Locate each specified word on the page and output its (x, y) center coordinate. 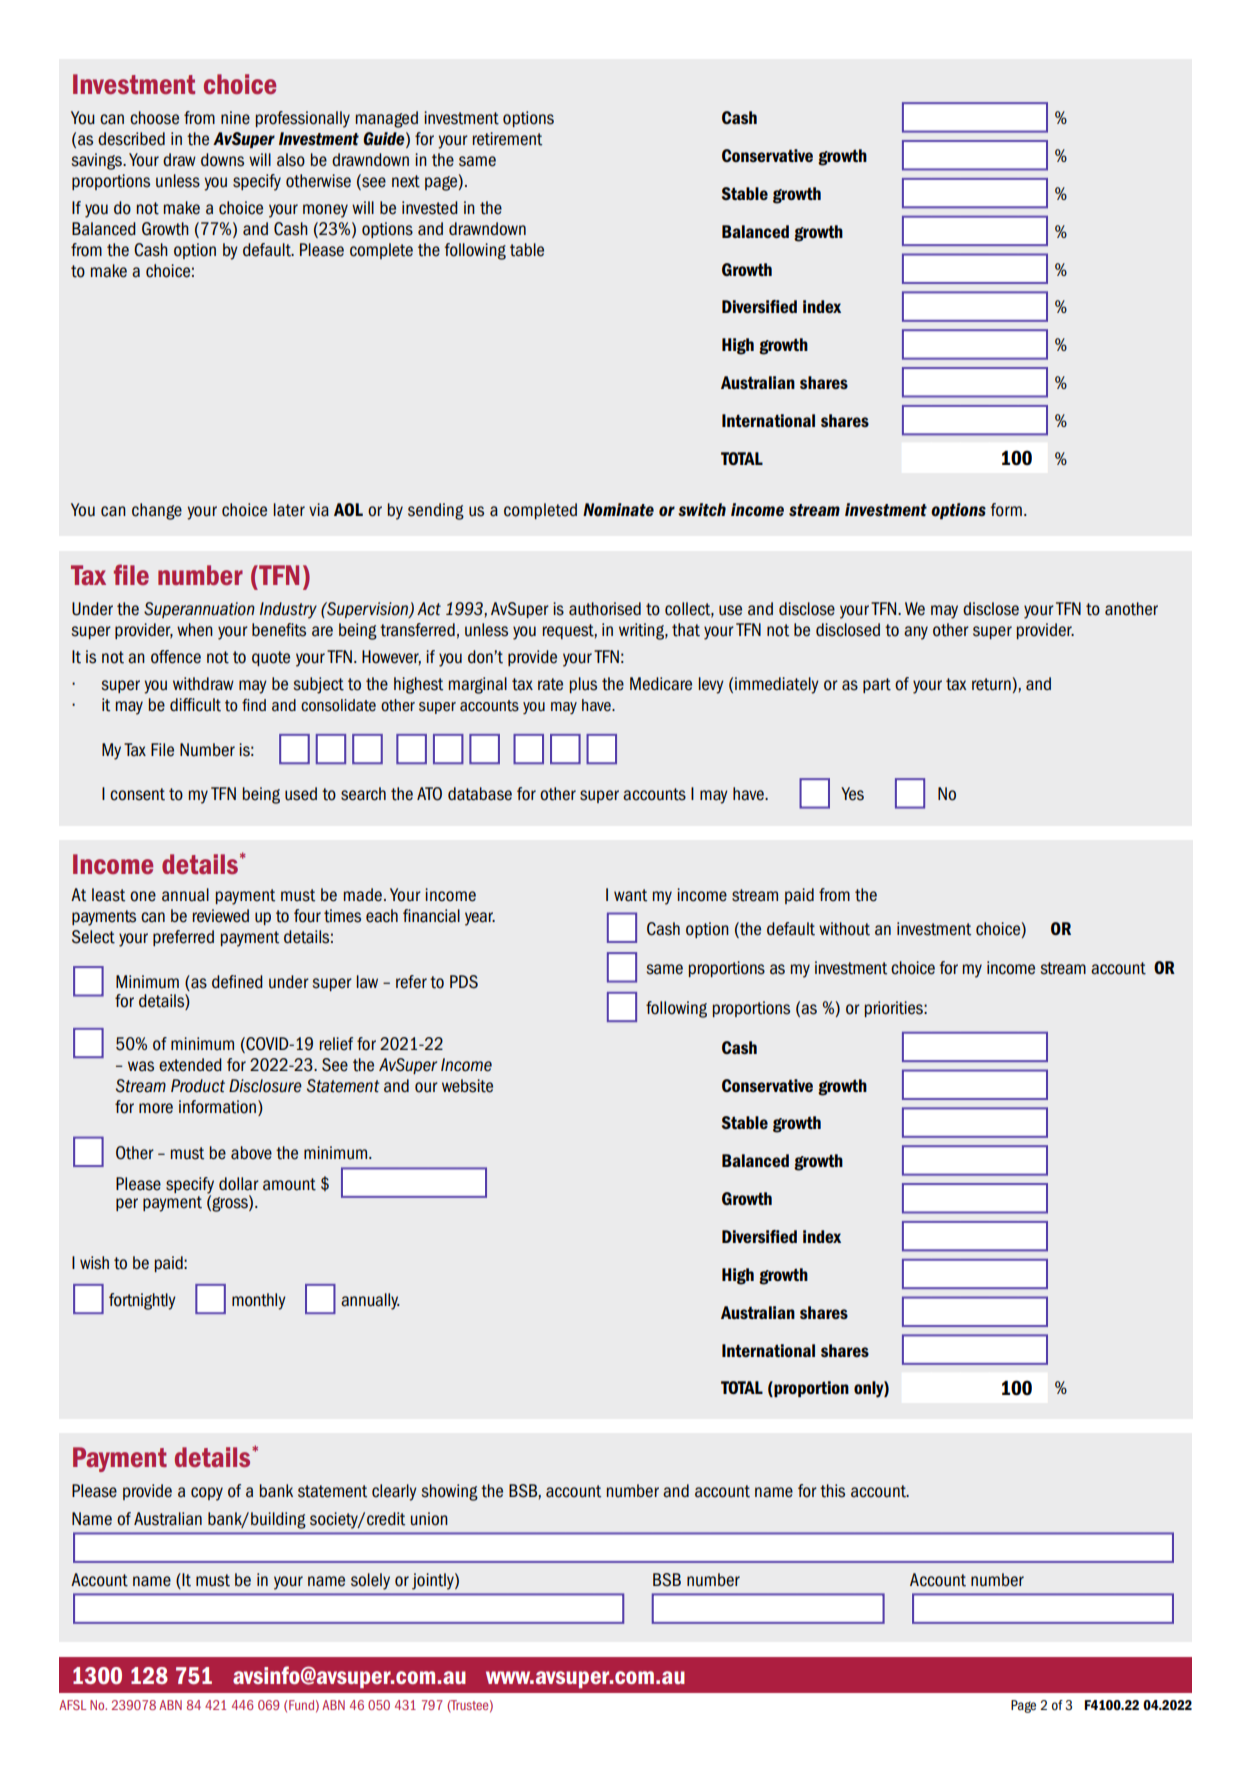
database (480, 794)
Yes (852, 794)
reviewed (221, 916)
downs (222, 160)
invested (430, 208)
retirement (507, 139)
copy (207, 1494)
